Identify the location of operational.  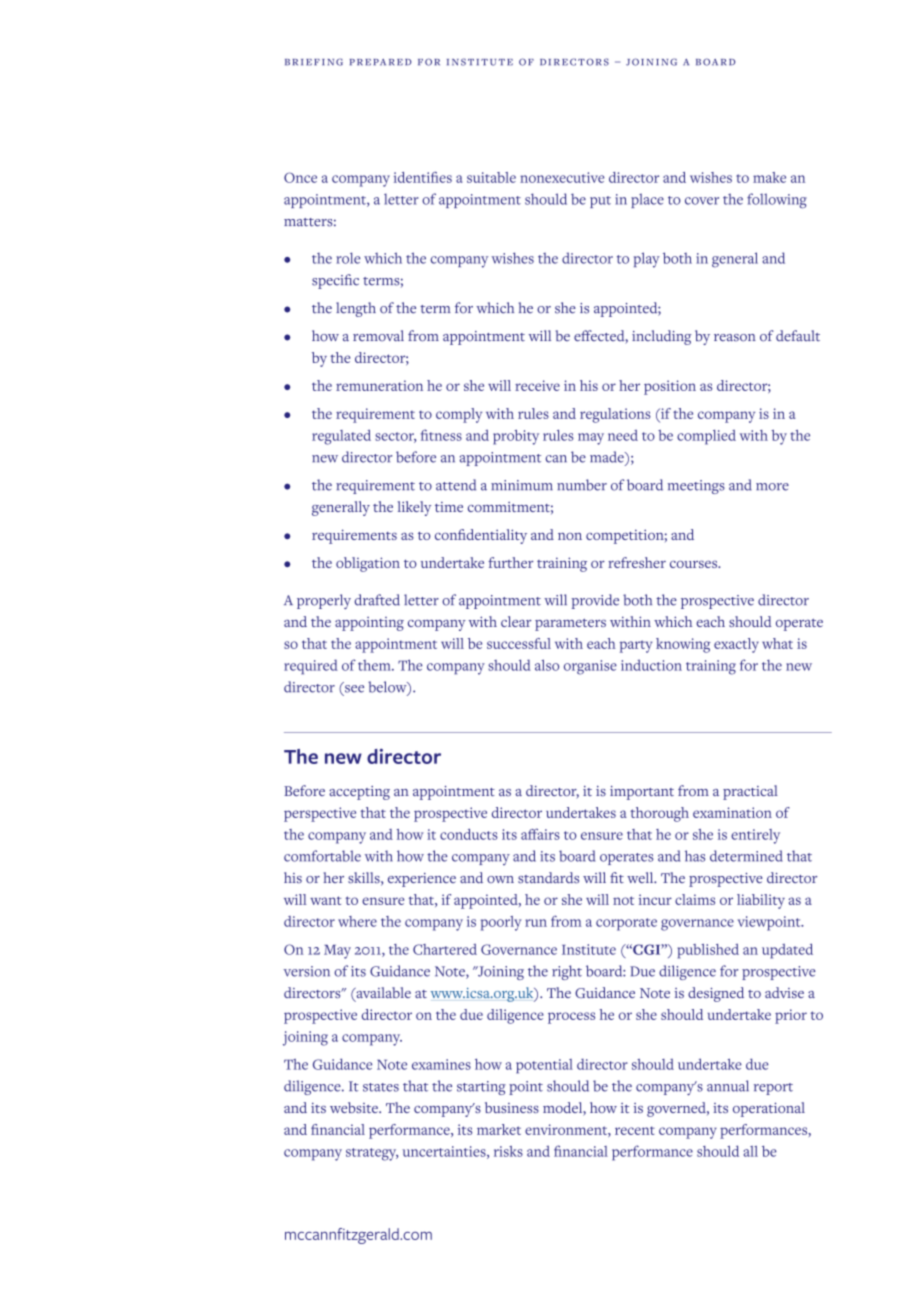
(769, 1109).
